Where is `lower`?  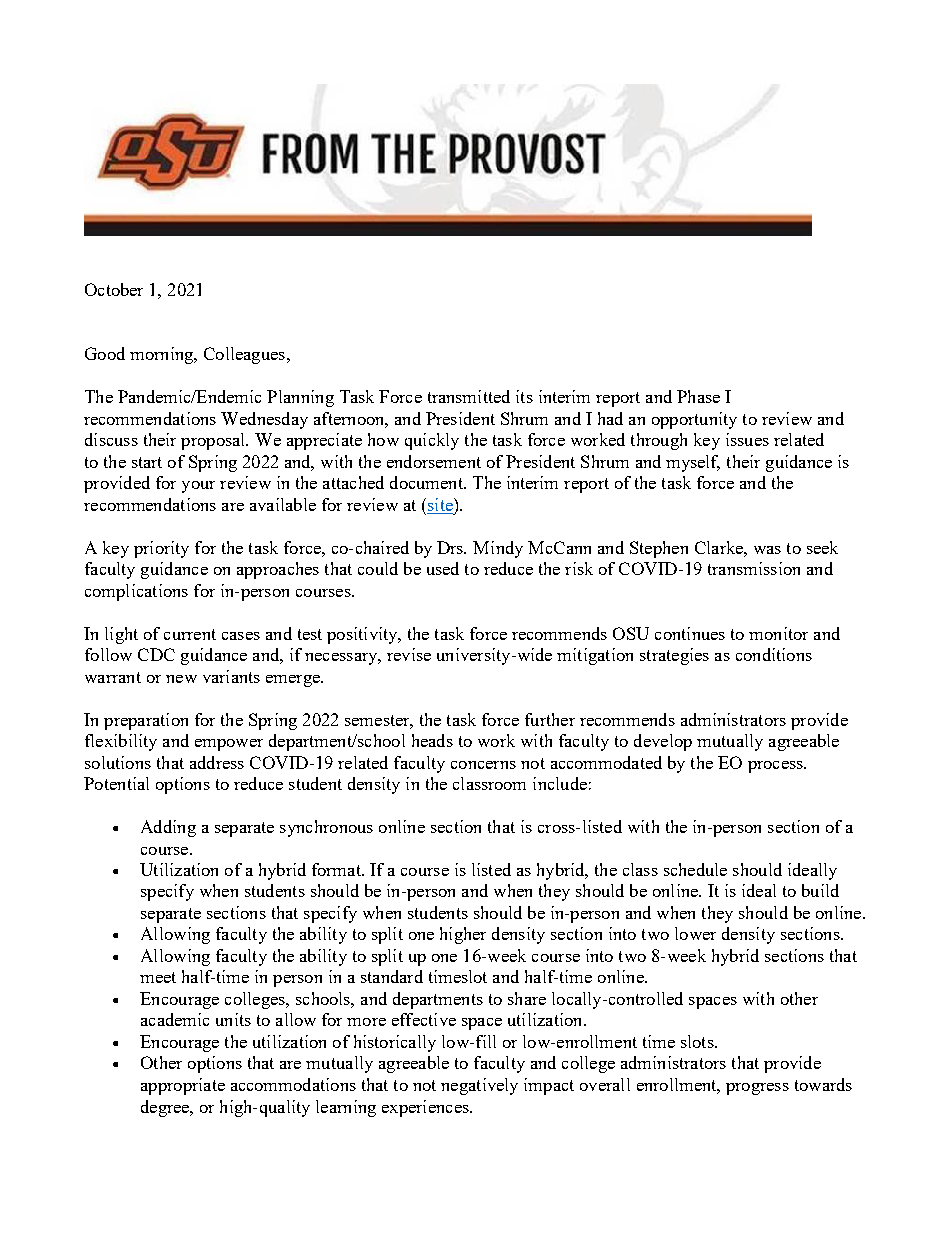
lower is located at coordinates (695, 933).
